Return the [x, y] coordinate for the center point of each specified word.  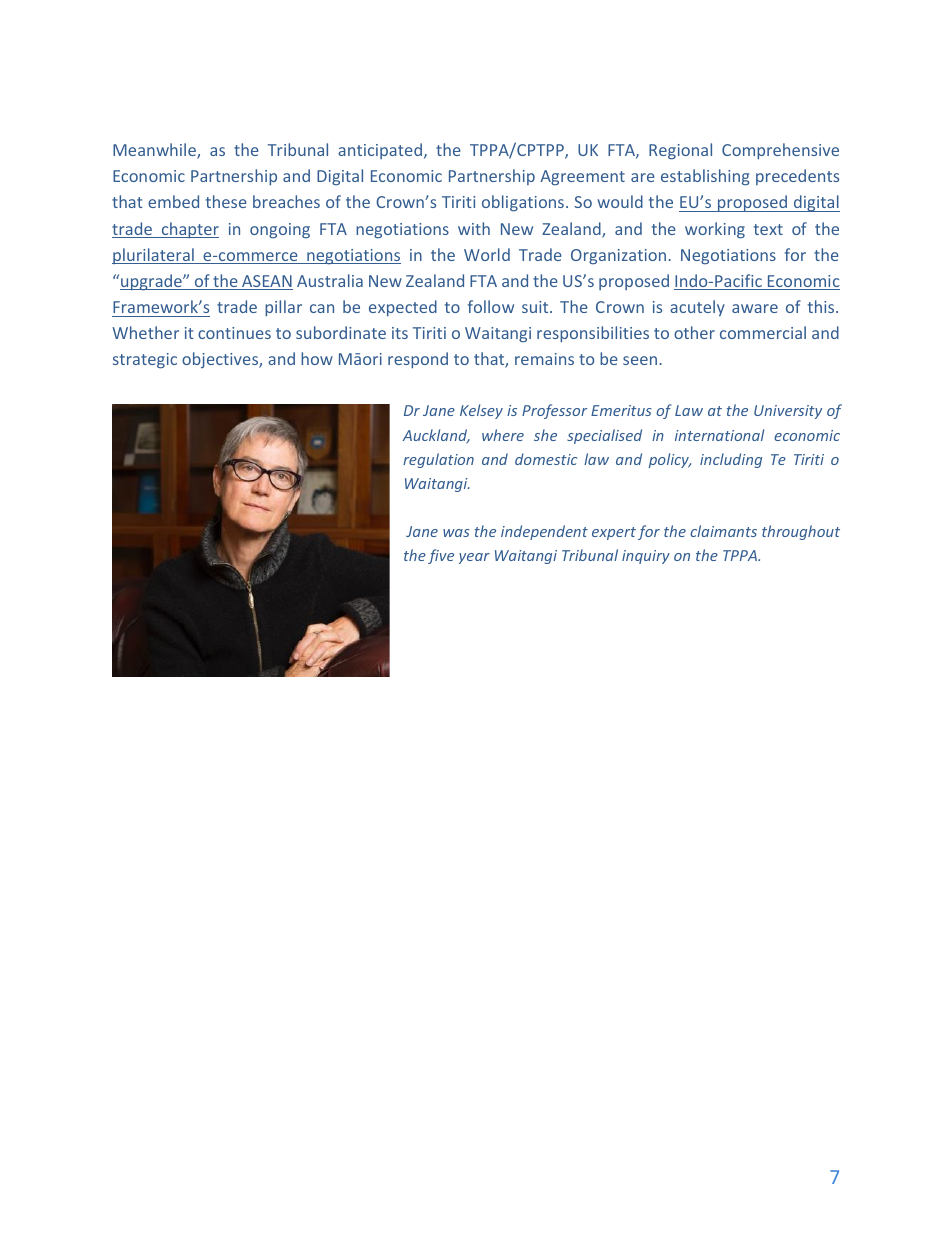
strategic [145, 361]
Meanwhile [155, 151]
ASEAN [266, 282]
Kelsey [481, 411]
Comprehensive [780, 151]
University [788, 412]
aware [755, 308]
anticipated [381, 151]
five [441, 556]
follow [491, 306]
